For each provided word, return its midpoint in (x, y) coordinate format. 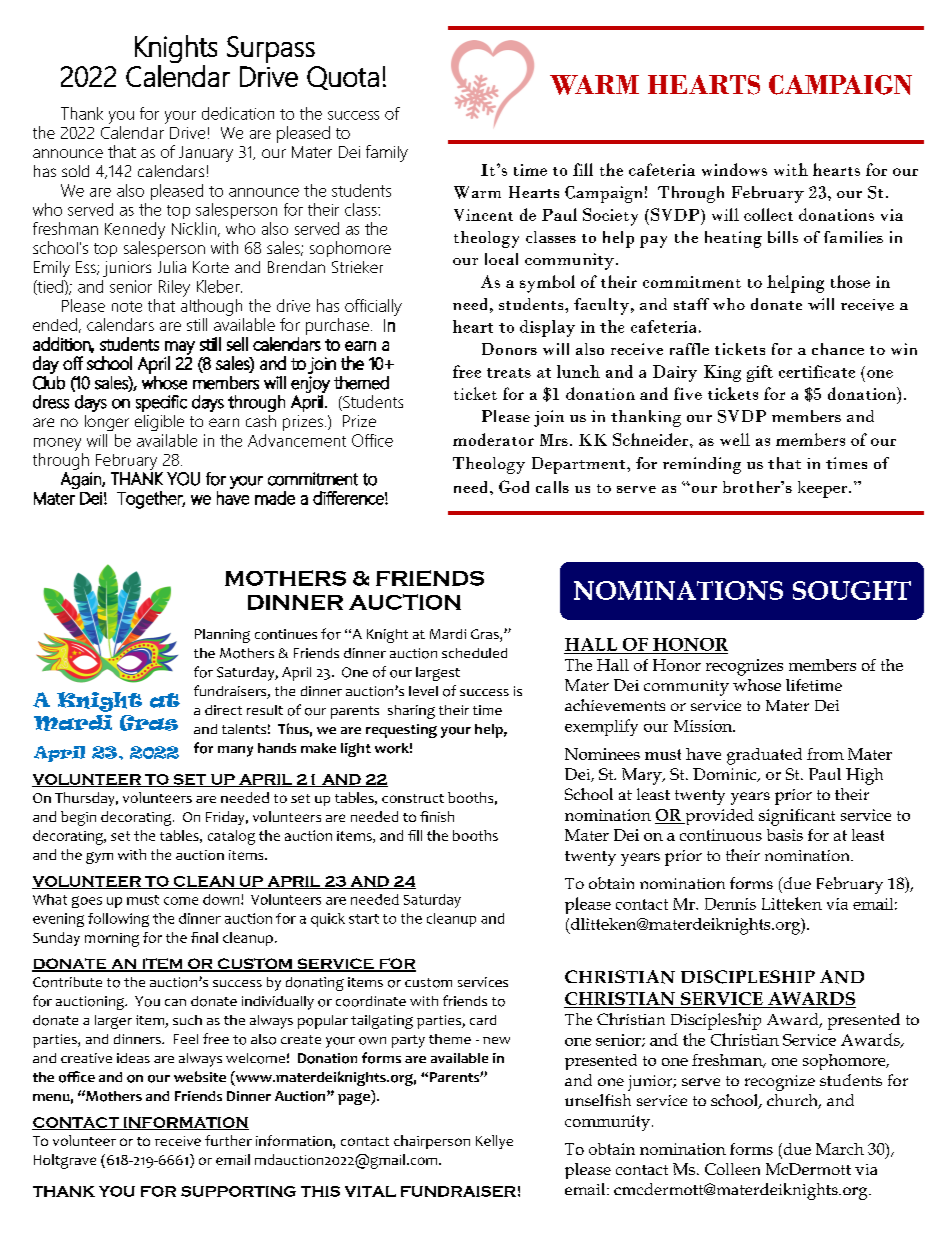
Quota (343, 78)
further (228, 1140)
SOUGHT (852, 590)
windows (734, 169)
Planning (222, 636)
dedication (238, 113)
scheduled (474, 653)
